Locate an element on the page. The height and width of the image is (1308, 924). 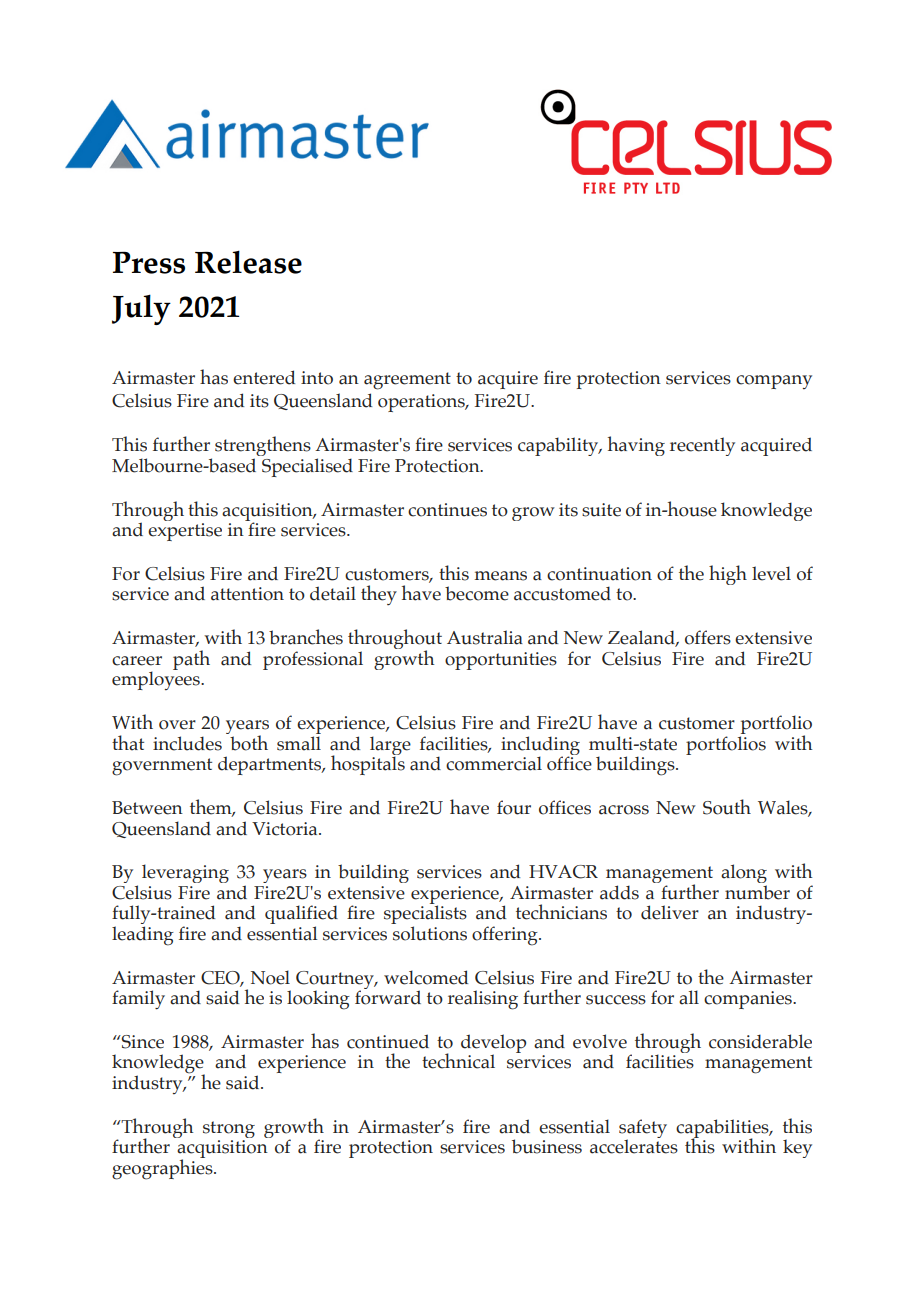
become is located at coordinates (477, 593).
